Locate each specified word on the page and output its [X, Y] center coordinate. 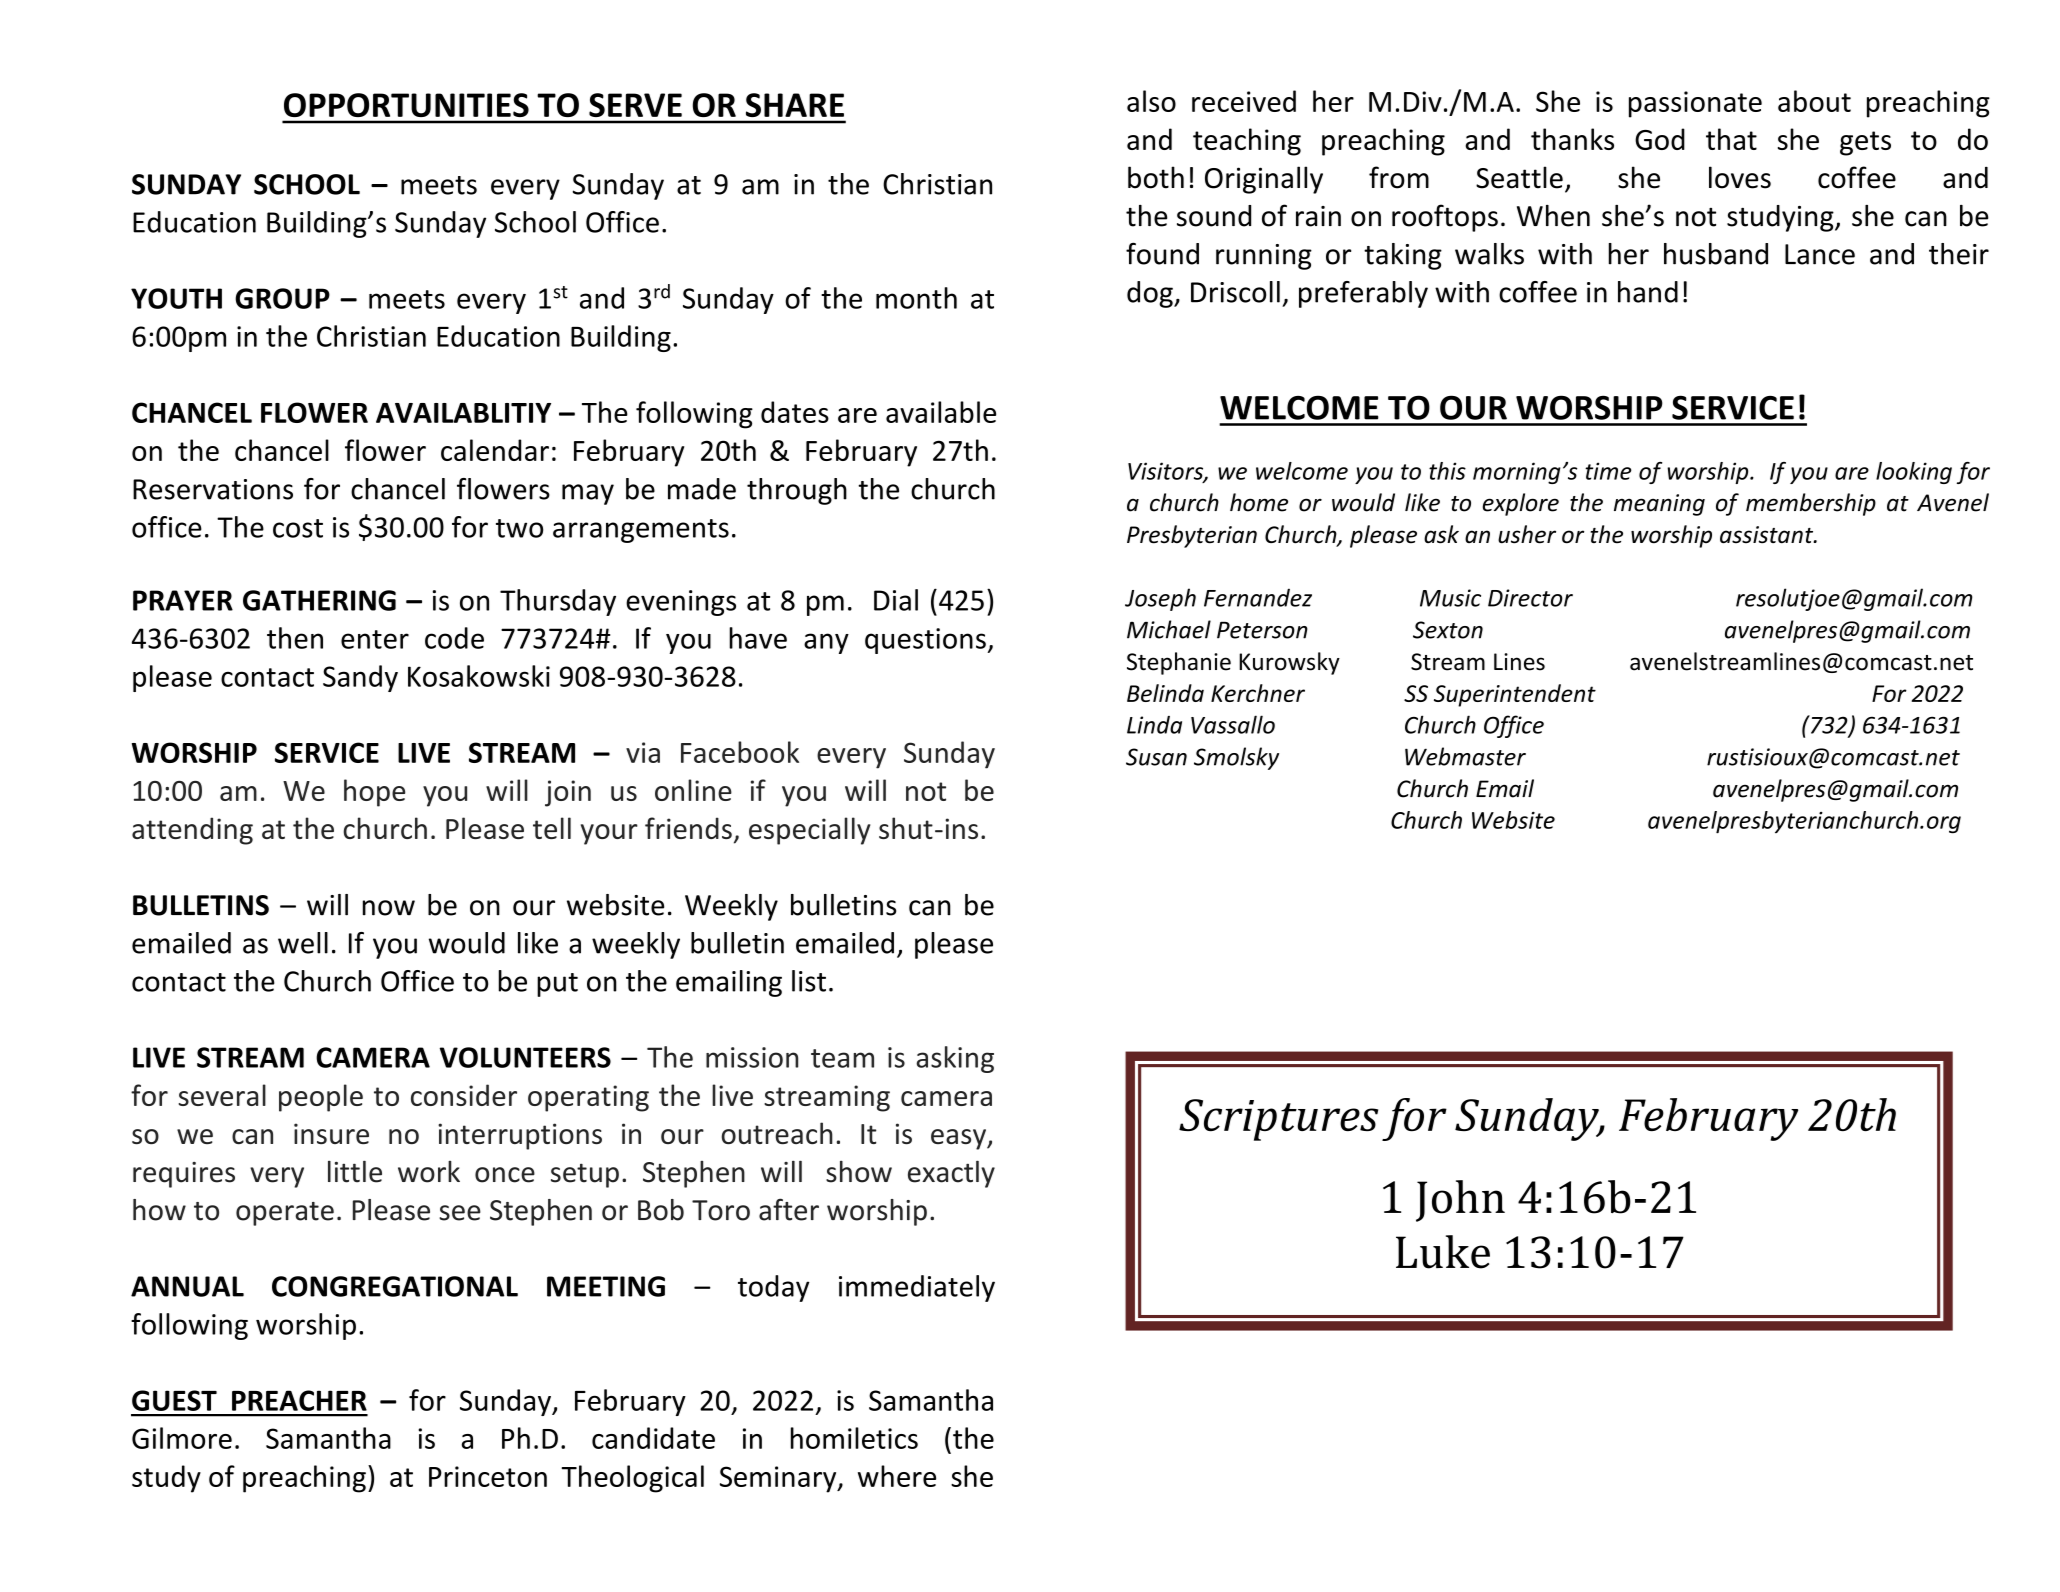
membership [1811, 504]
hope [374, 793]
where [897, 1476]
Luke [1443, 1252]
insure [331, 1133]
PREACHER [299, 1400]
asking [955, 1059]
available [941, 412]
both [1156, 177]
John [1460, 1201]
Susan [1156, 757]
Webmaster [1465, 756]
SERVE [635, 105]
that [1731, 139]
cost [298, 528]
